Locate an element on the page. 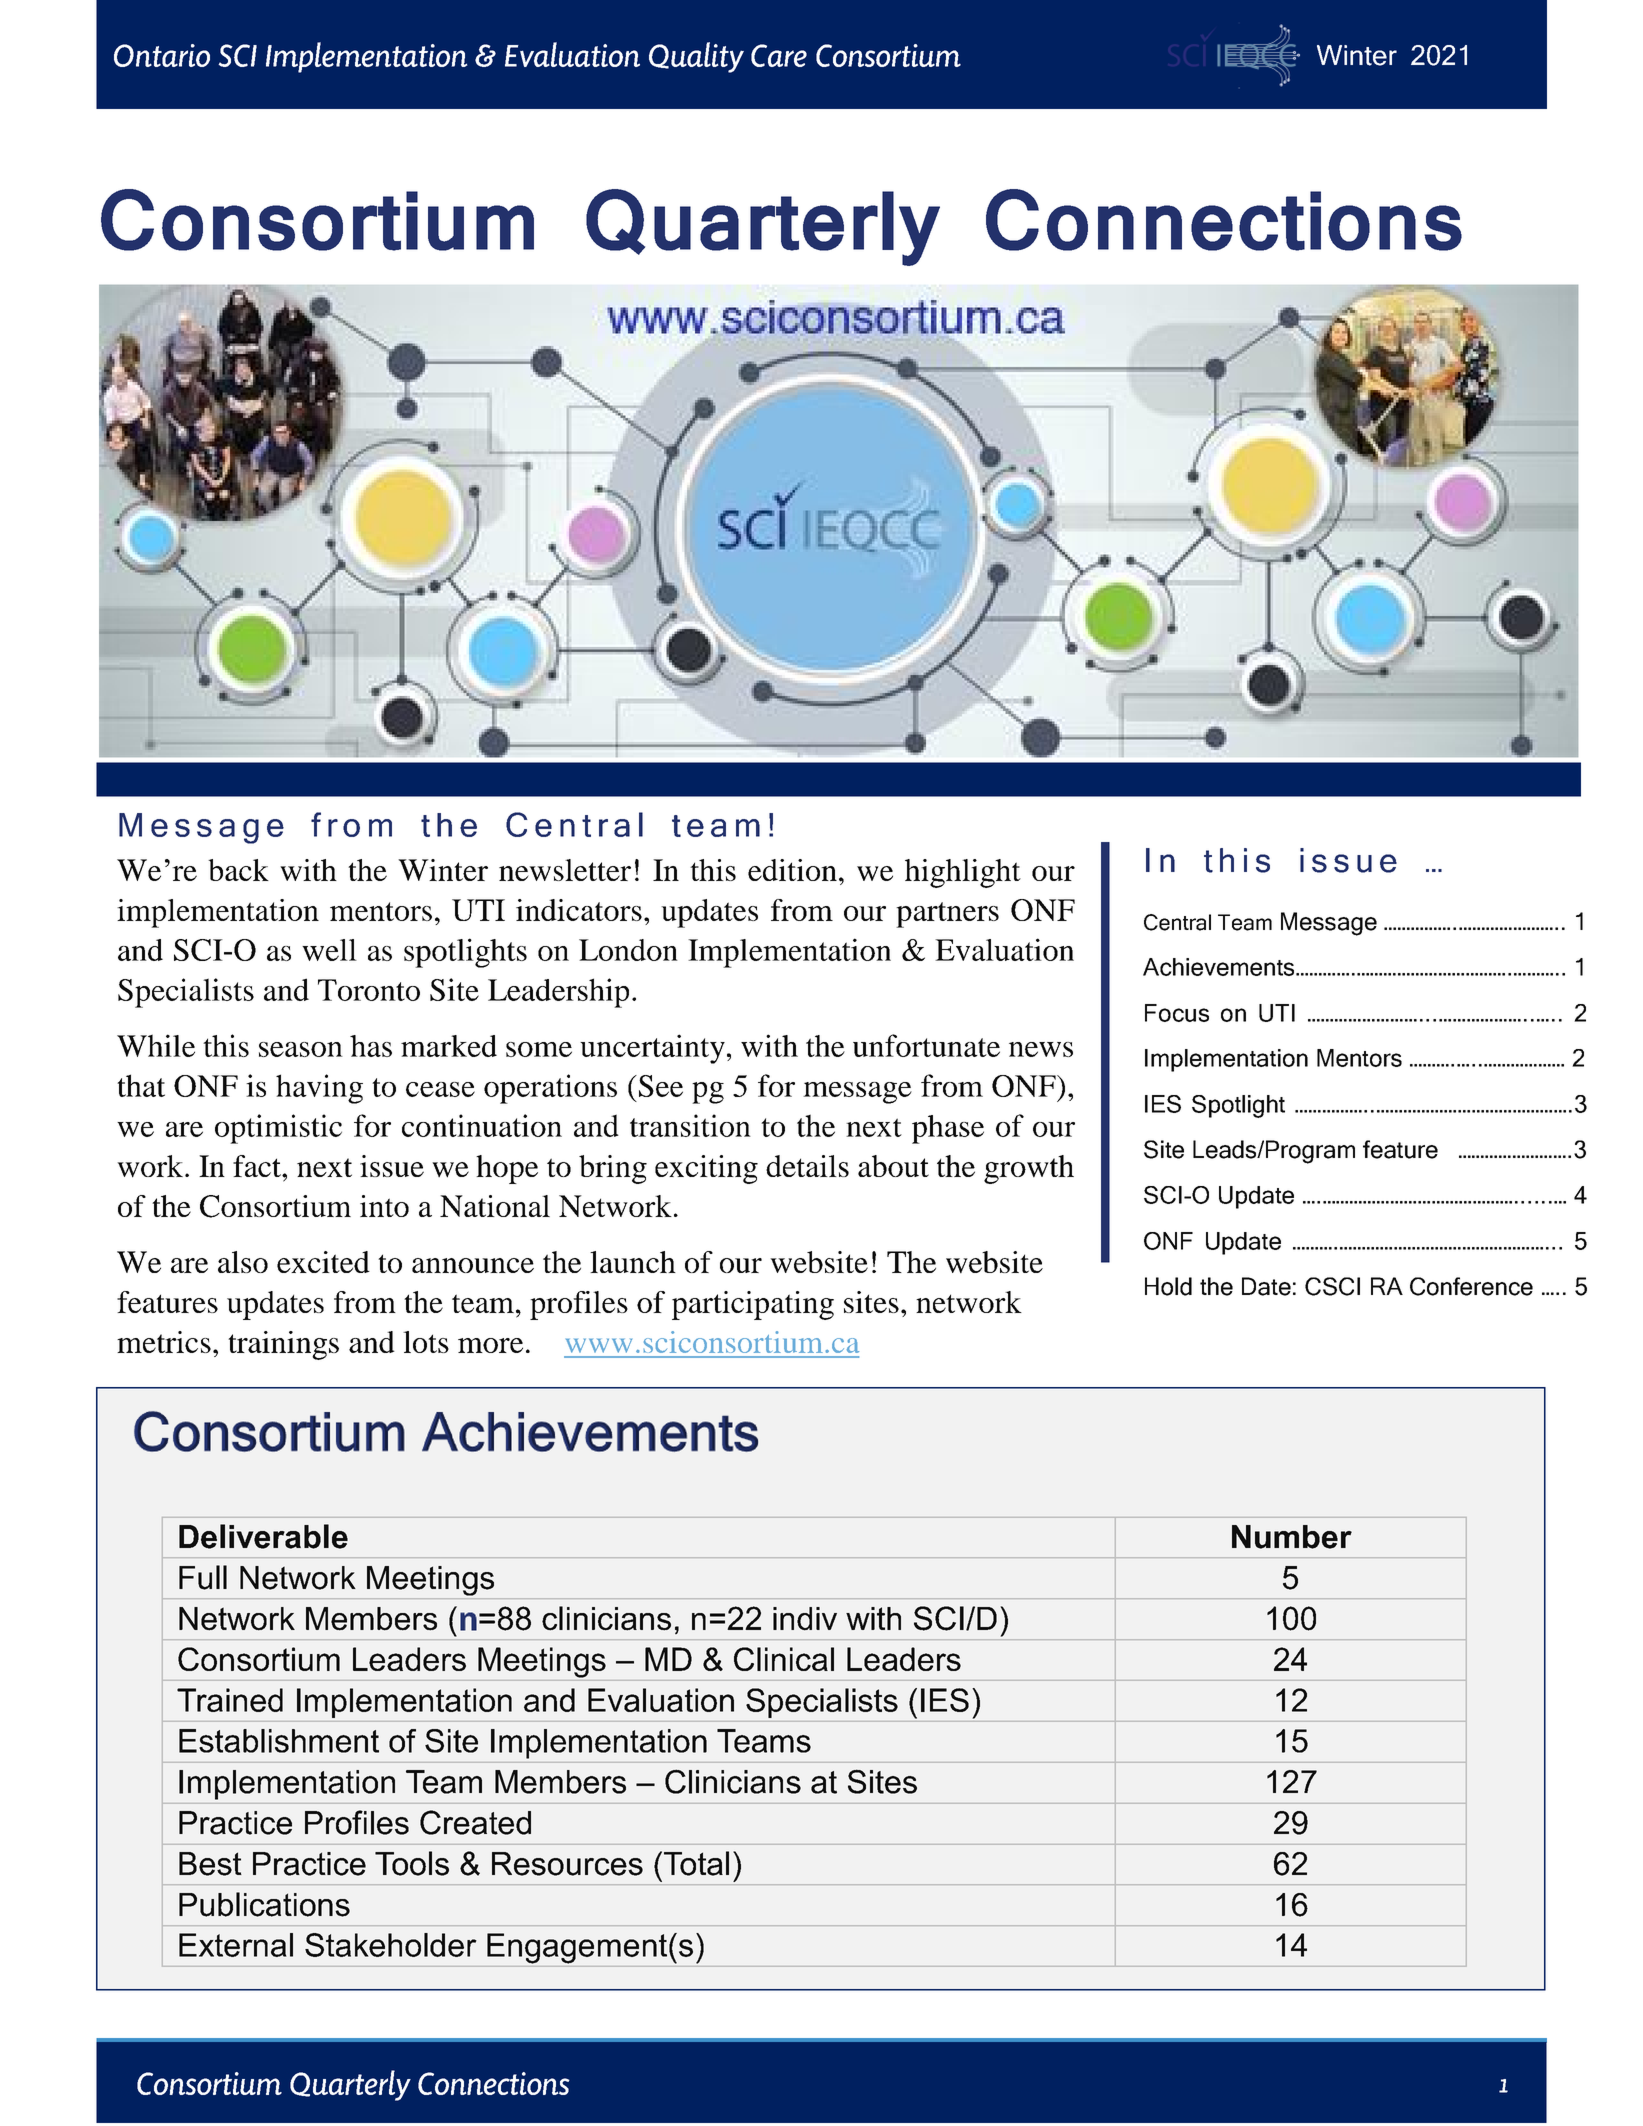  Quality is located at coordinates (696, 57).
